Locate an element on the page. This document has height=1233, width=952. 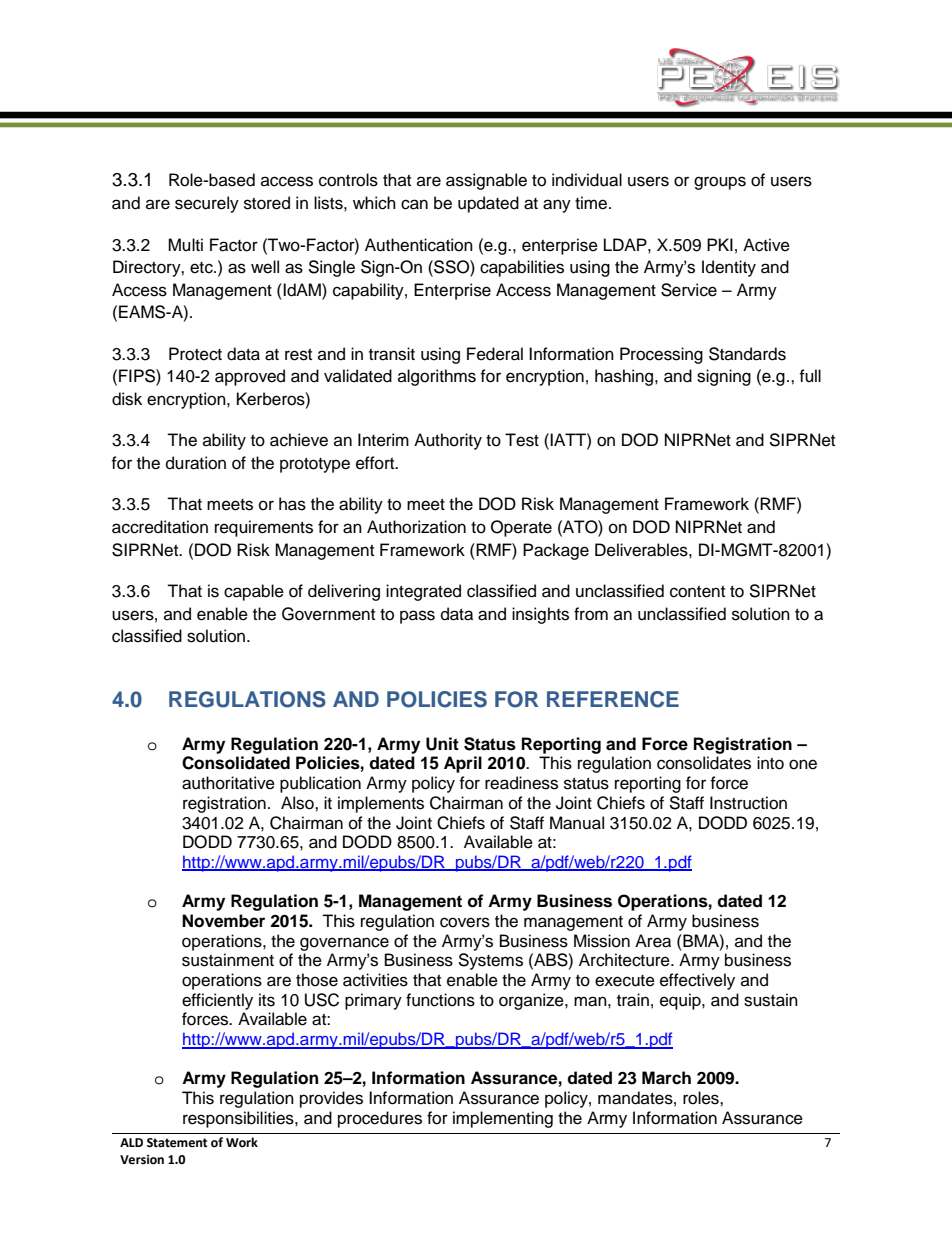
content is located at coordinates (697, 592).
